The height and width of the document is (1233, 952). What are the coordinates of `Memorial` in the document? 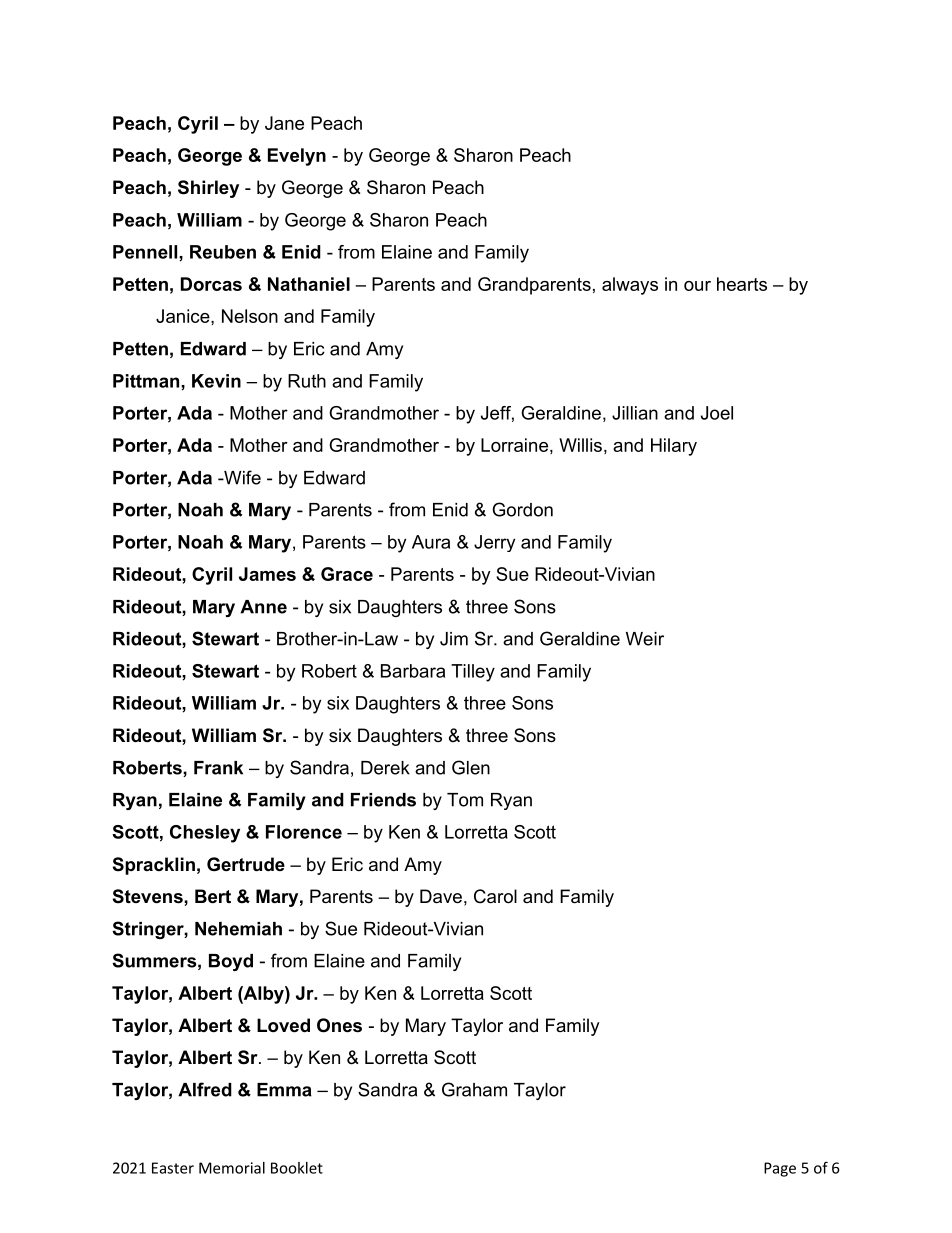 It's located at (232, 1168).
